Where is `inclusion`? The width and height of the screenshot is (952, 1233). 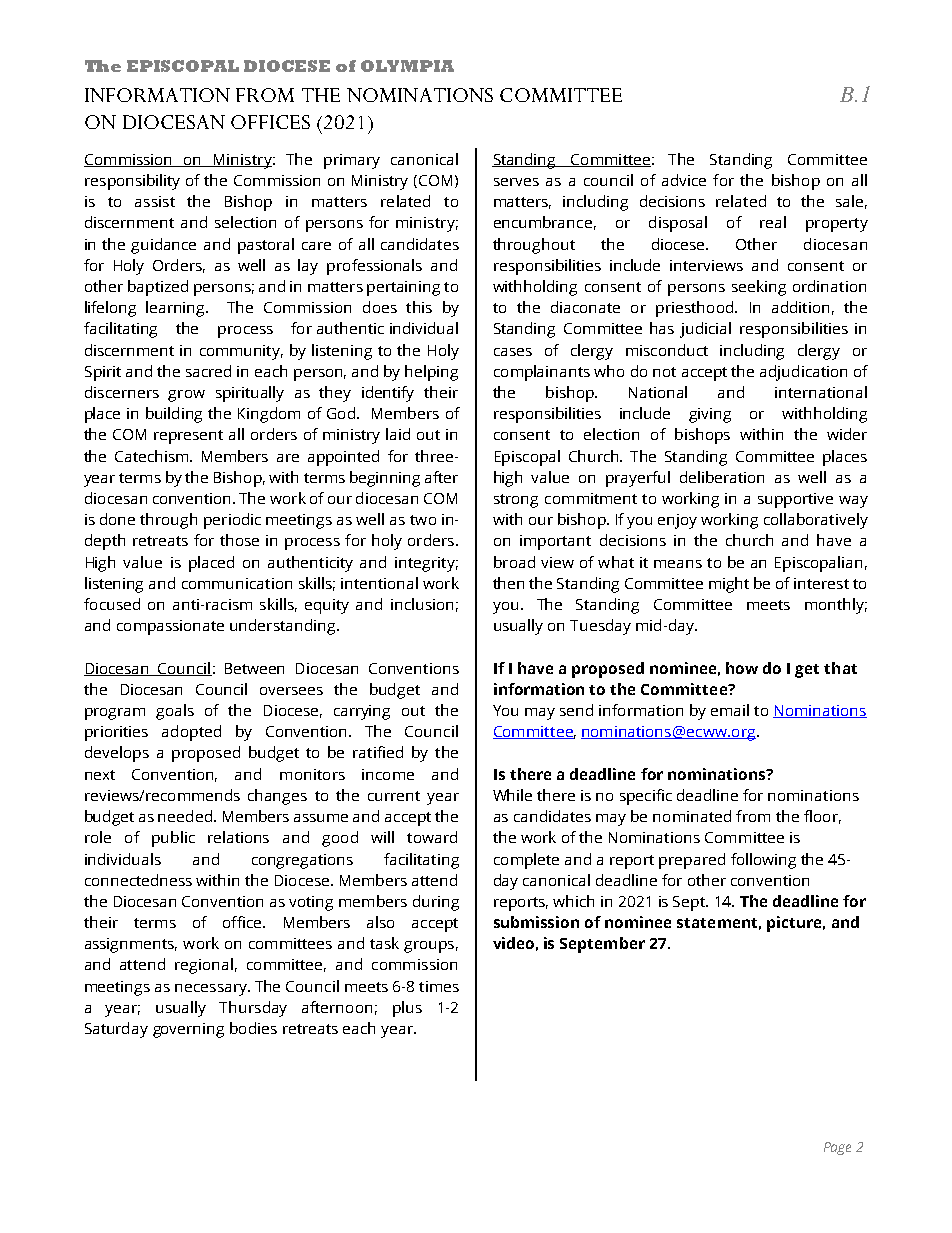 inclusion is located at coordinates (422, 604).
